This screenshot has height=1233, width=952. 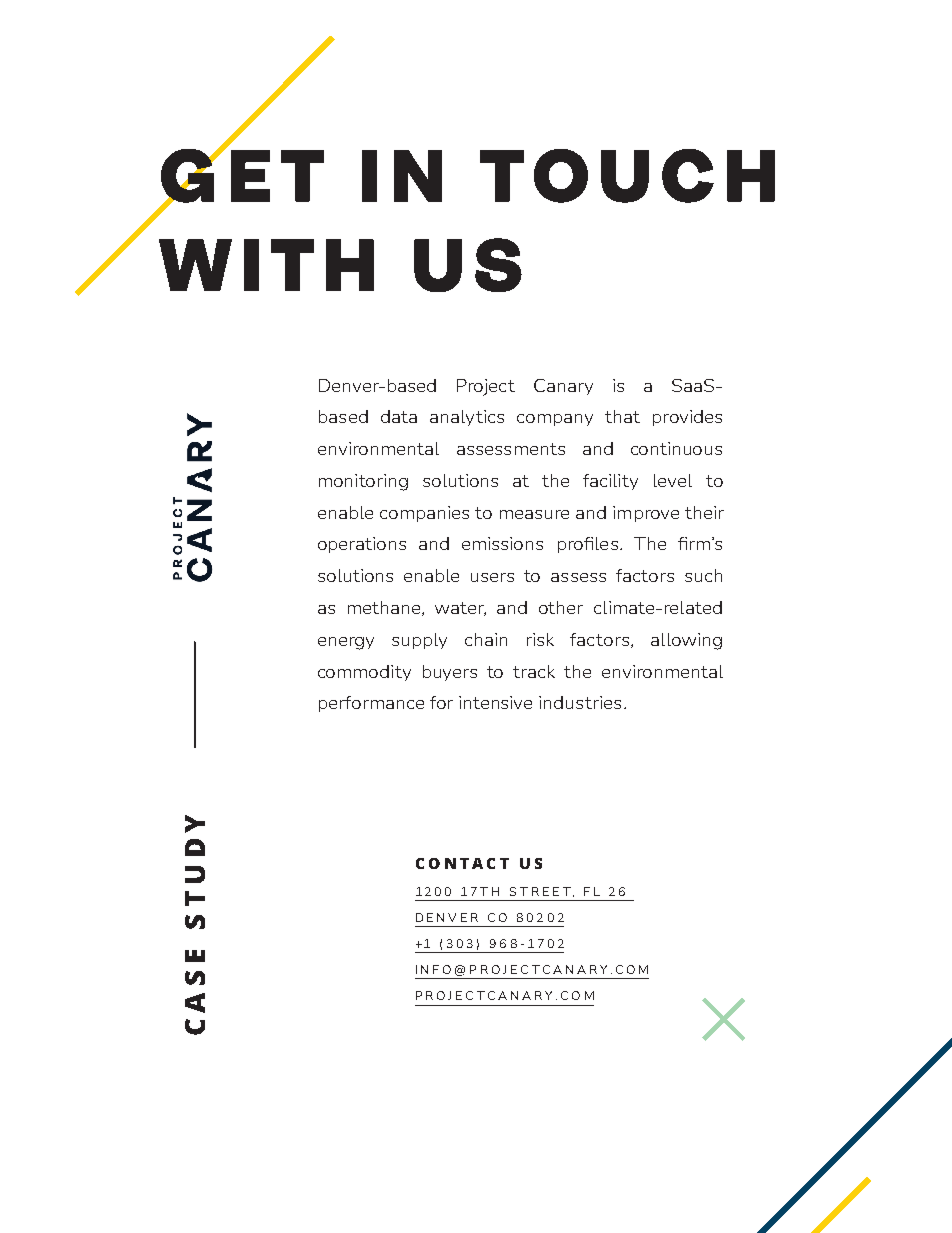 What do you see at coordinates (467, 418) in the screenshot?
I see `analytics` at bounding box center [467, 418].
